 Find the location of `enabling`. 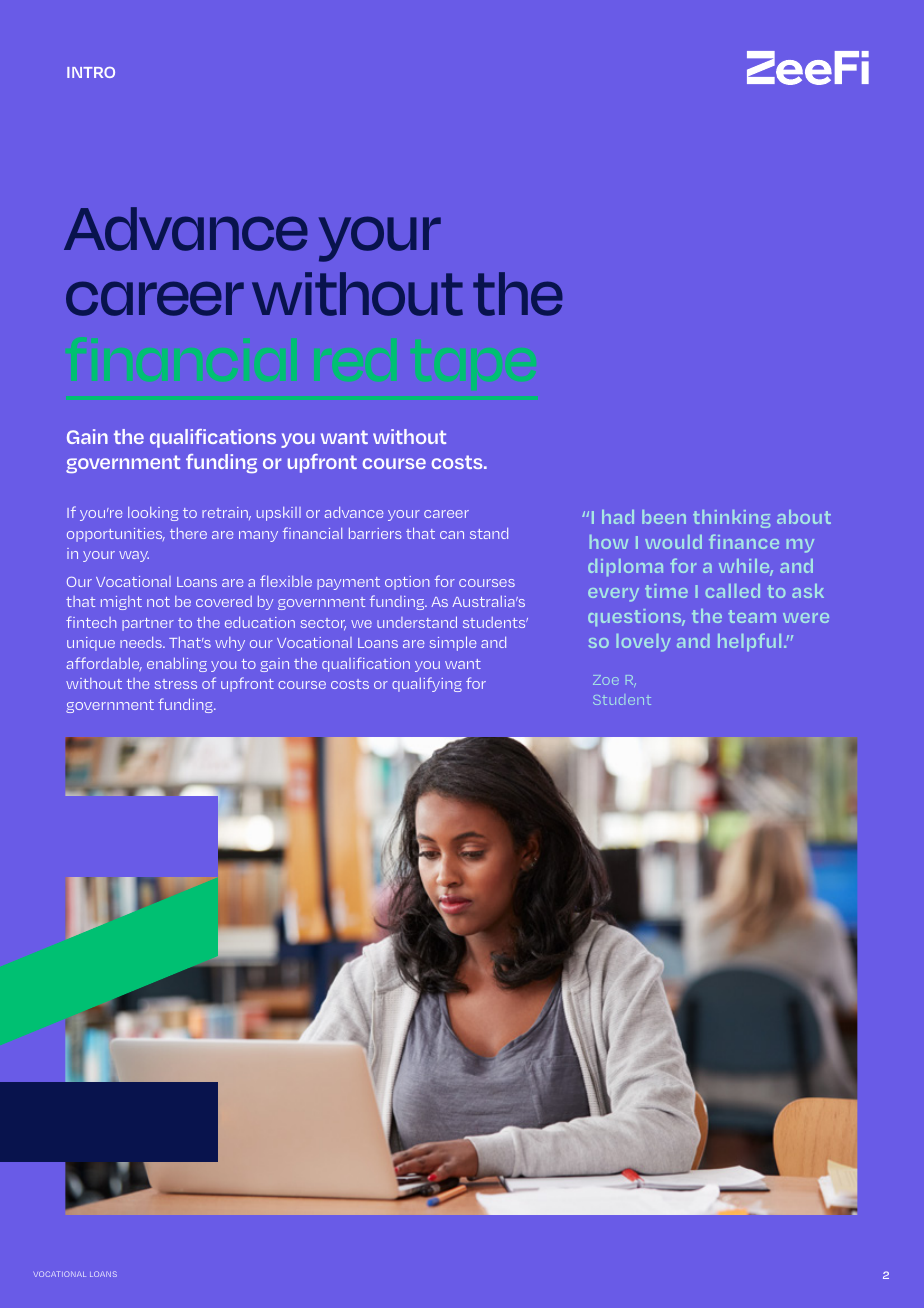

enabling is located at coordinates (177, 664).
